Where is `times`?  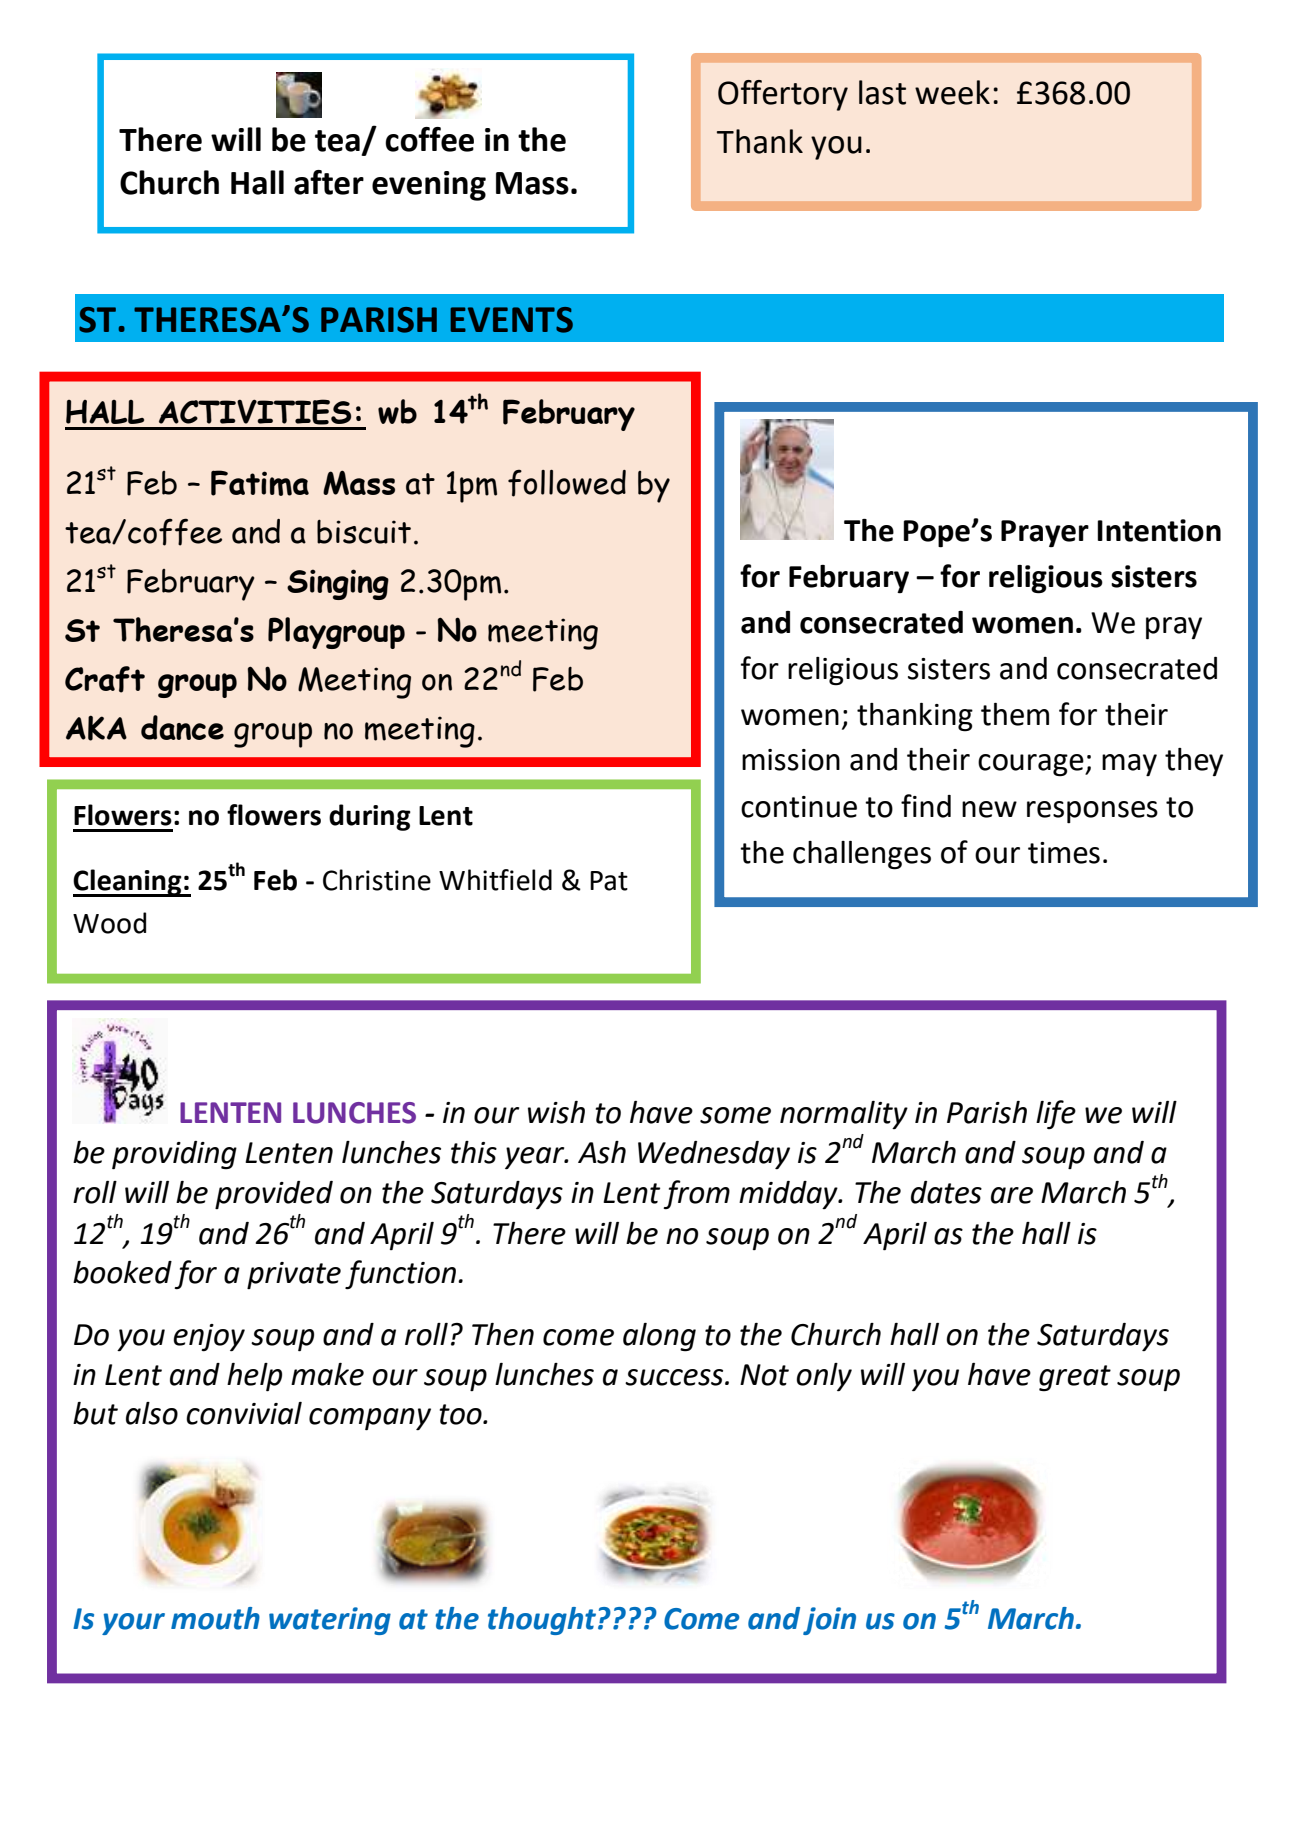
times is located at coordinates (1064, 853).
